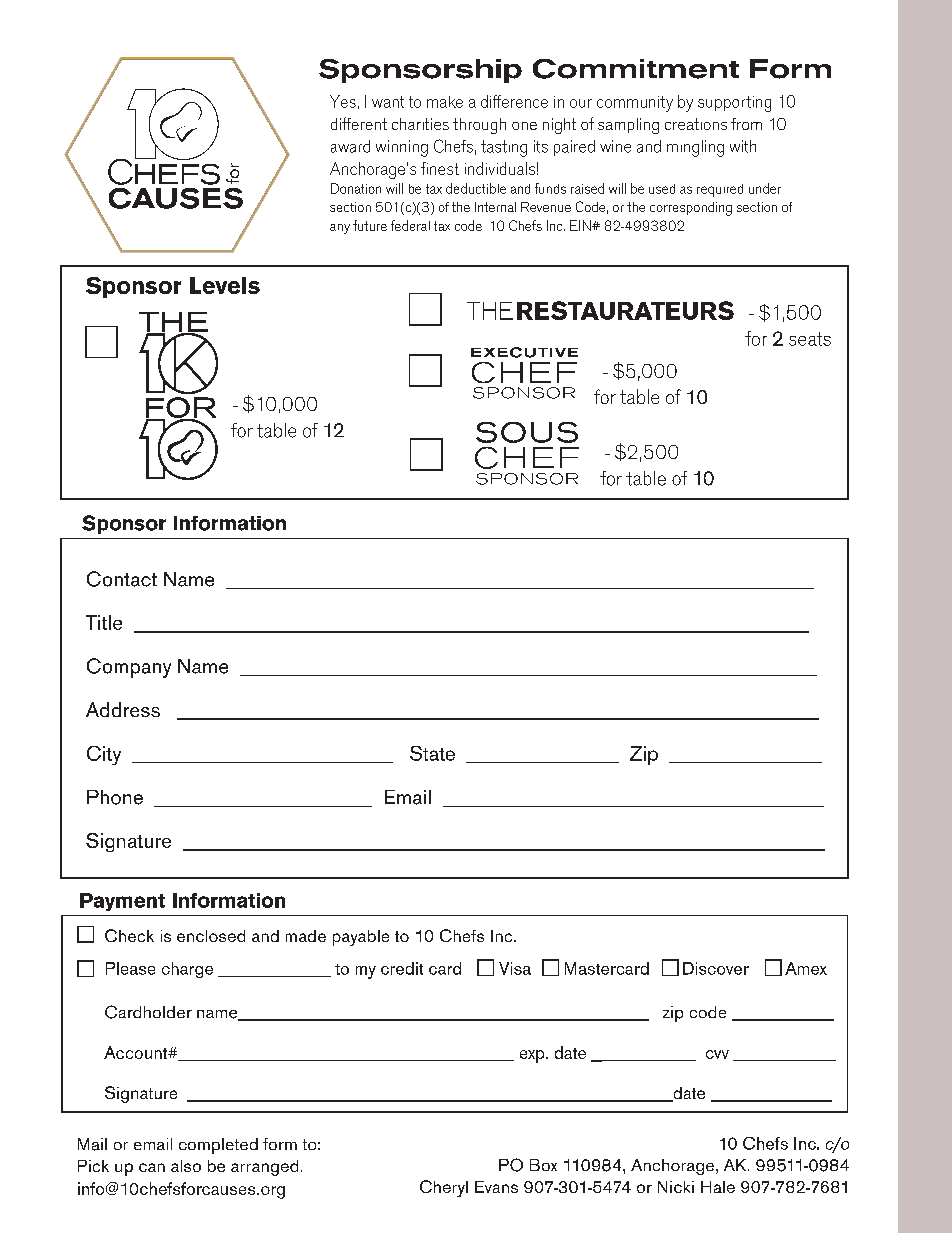 This image has width=952, height=1233. Describe the element at coordinates (432, 753) in the image. I see `State` at that location.
